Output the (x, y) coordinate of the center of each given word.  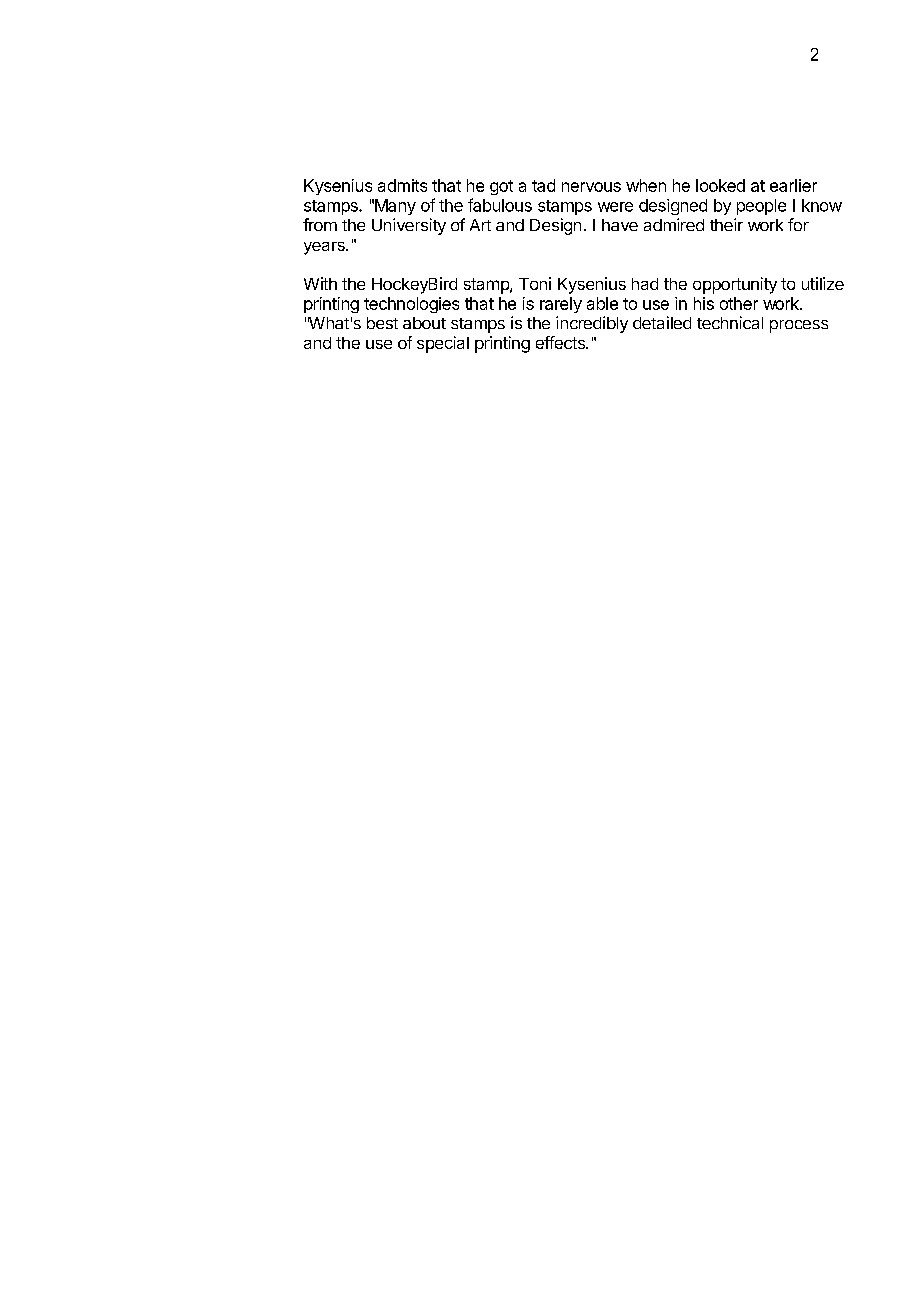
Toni (535, 283)
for (798, 224)
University (409, 226)
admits (402, 185)
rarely (561, 305)
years (325, 248)
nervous (591, 187)
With (320, 283)
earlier (793, 185)
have (620, 225)
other (739, 303)
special (443, 344)
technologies (411, 305)
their (726, 224)
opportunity (735, 285)
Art (480, 225)
